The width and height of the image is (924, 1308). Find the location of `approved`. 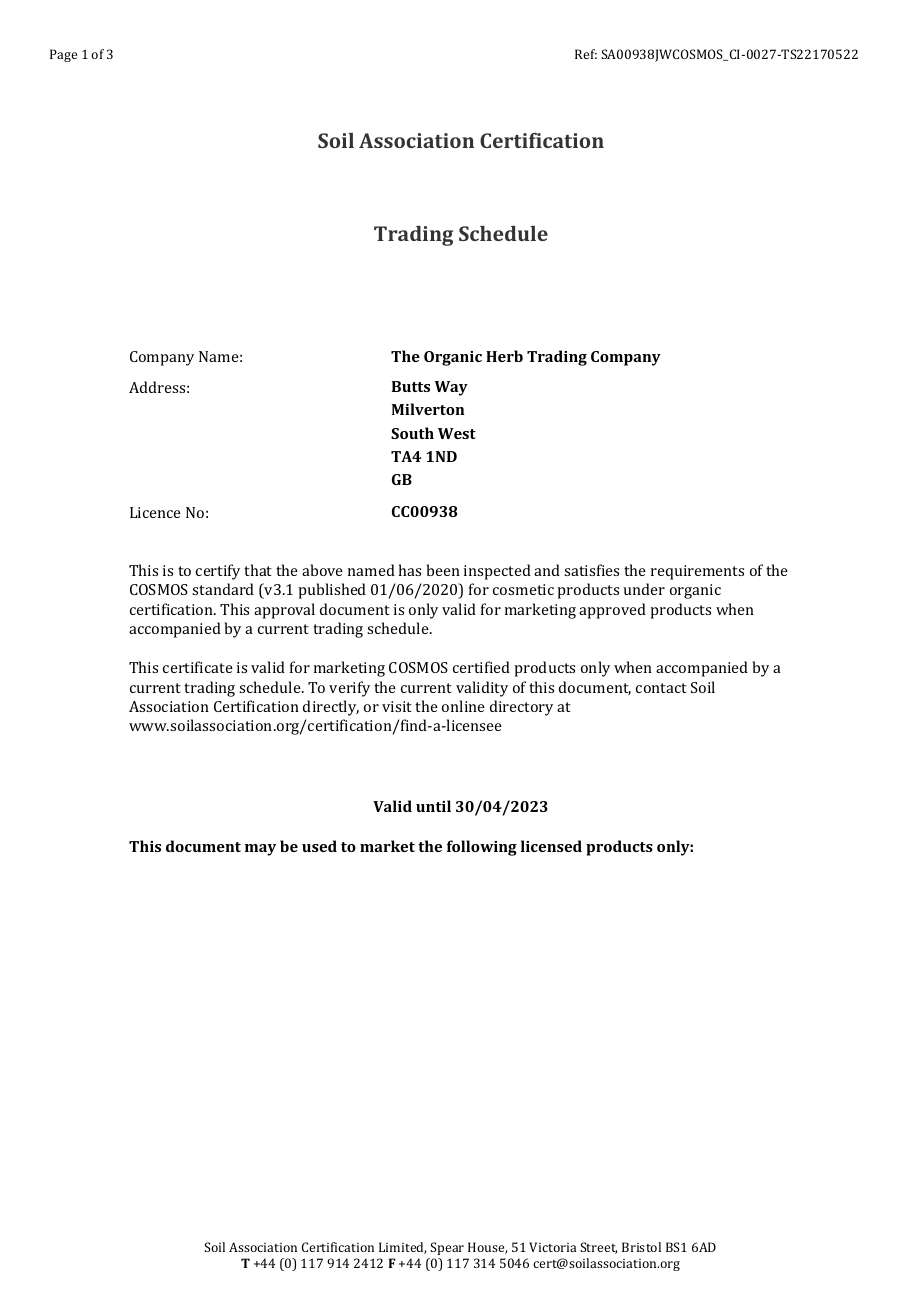

approved is located at coordinates (612, 611).
